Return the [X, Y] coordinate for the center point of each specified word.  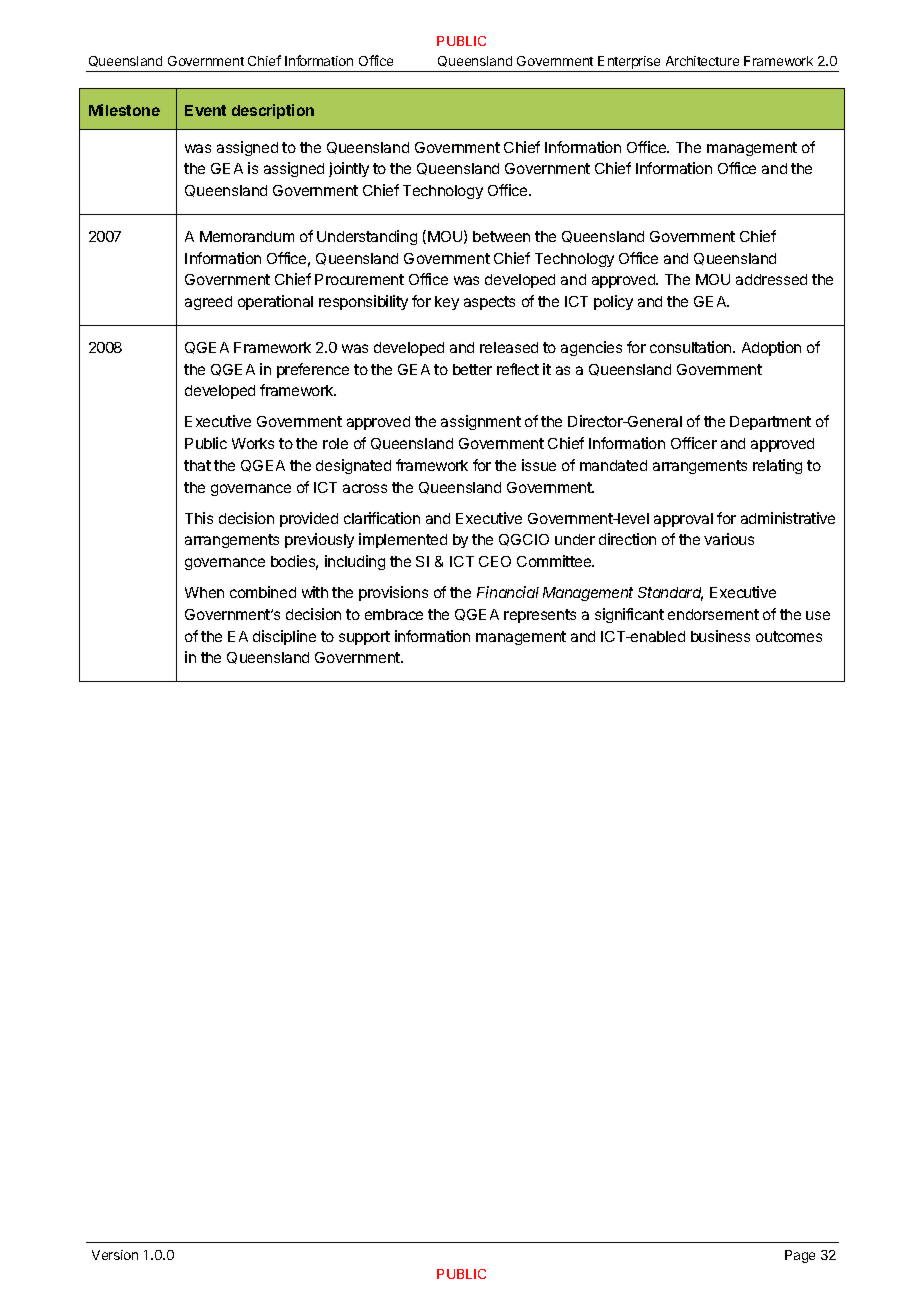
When [204, 592]
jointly [349, 169]
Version [115, 1255]
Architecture [702, 61]
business [720, 636]
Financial [508, 592]
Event [205, 110]
